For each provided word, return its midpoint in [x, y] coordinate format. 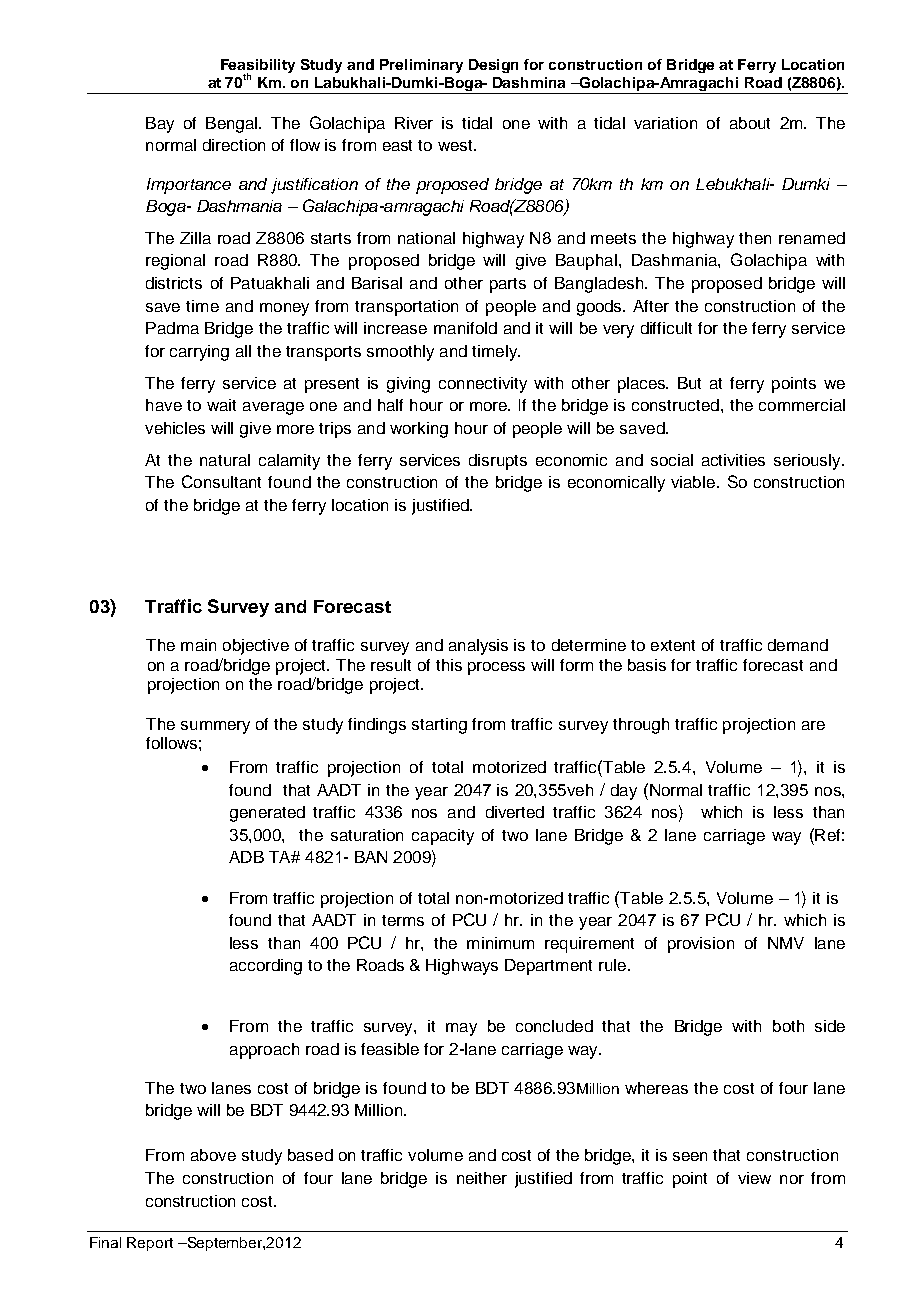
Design [493, 66]
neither [482, 1178]
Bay [160, 125]
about [750, 123]
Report [150, 1244]
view [754, 1178]
